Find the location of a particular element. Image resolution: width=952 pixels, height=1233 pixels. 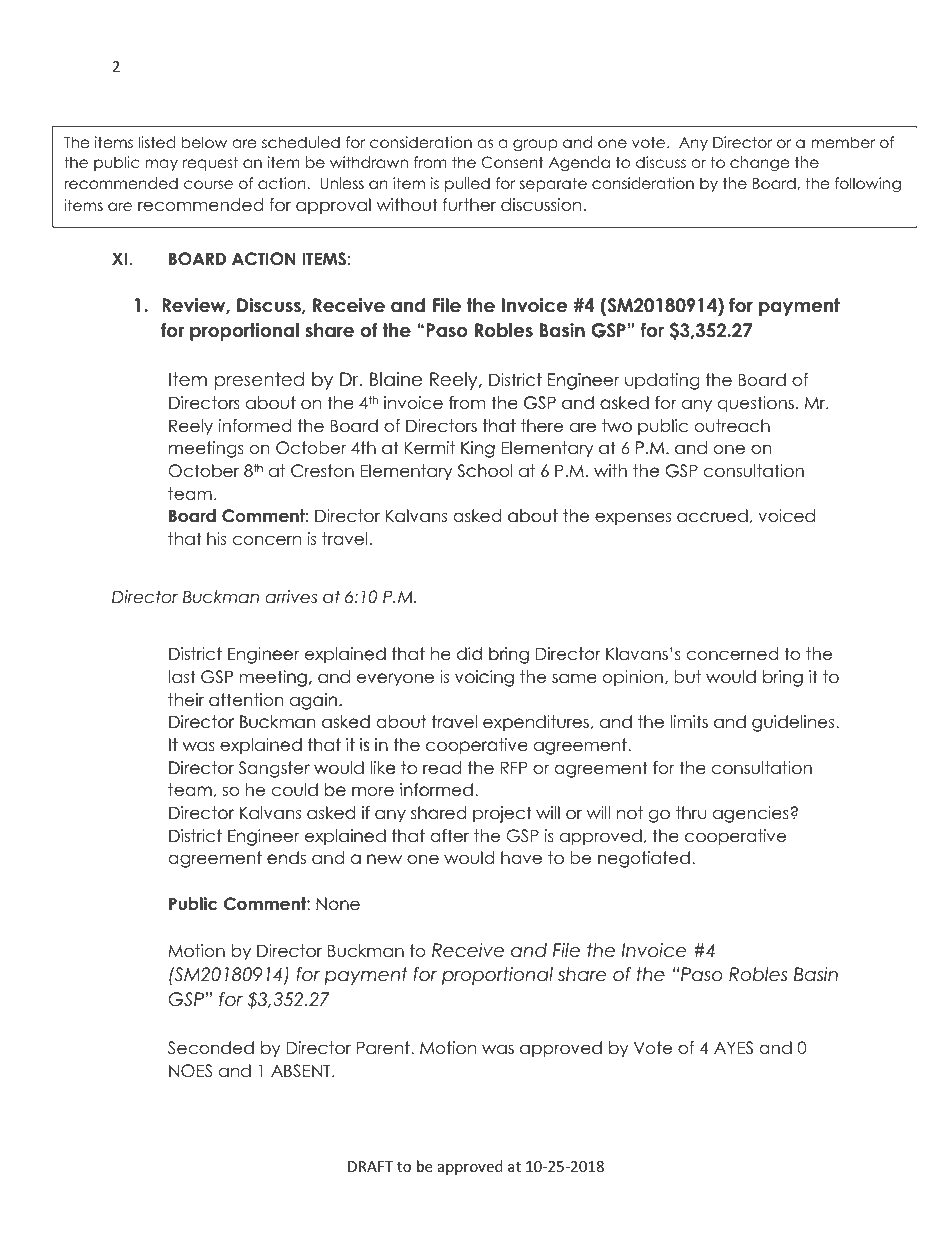

RFP is located at coordinates (514, 767).
